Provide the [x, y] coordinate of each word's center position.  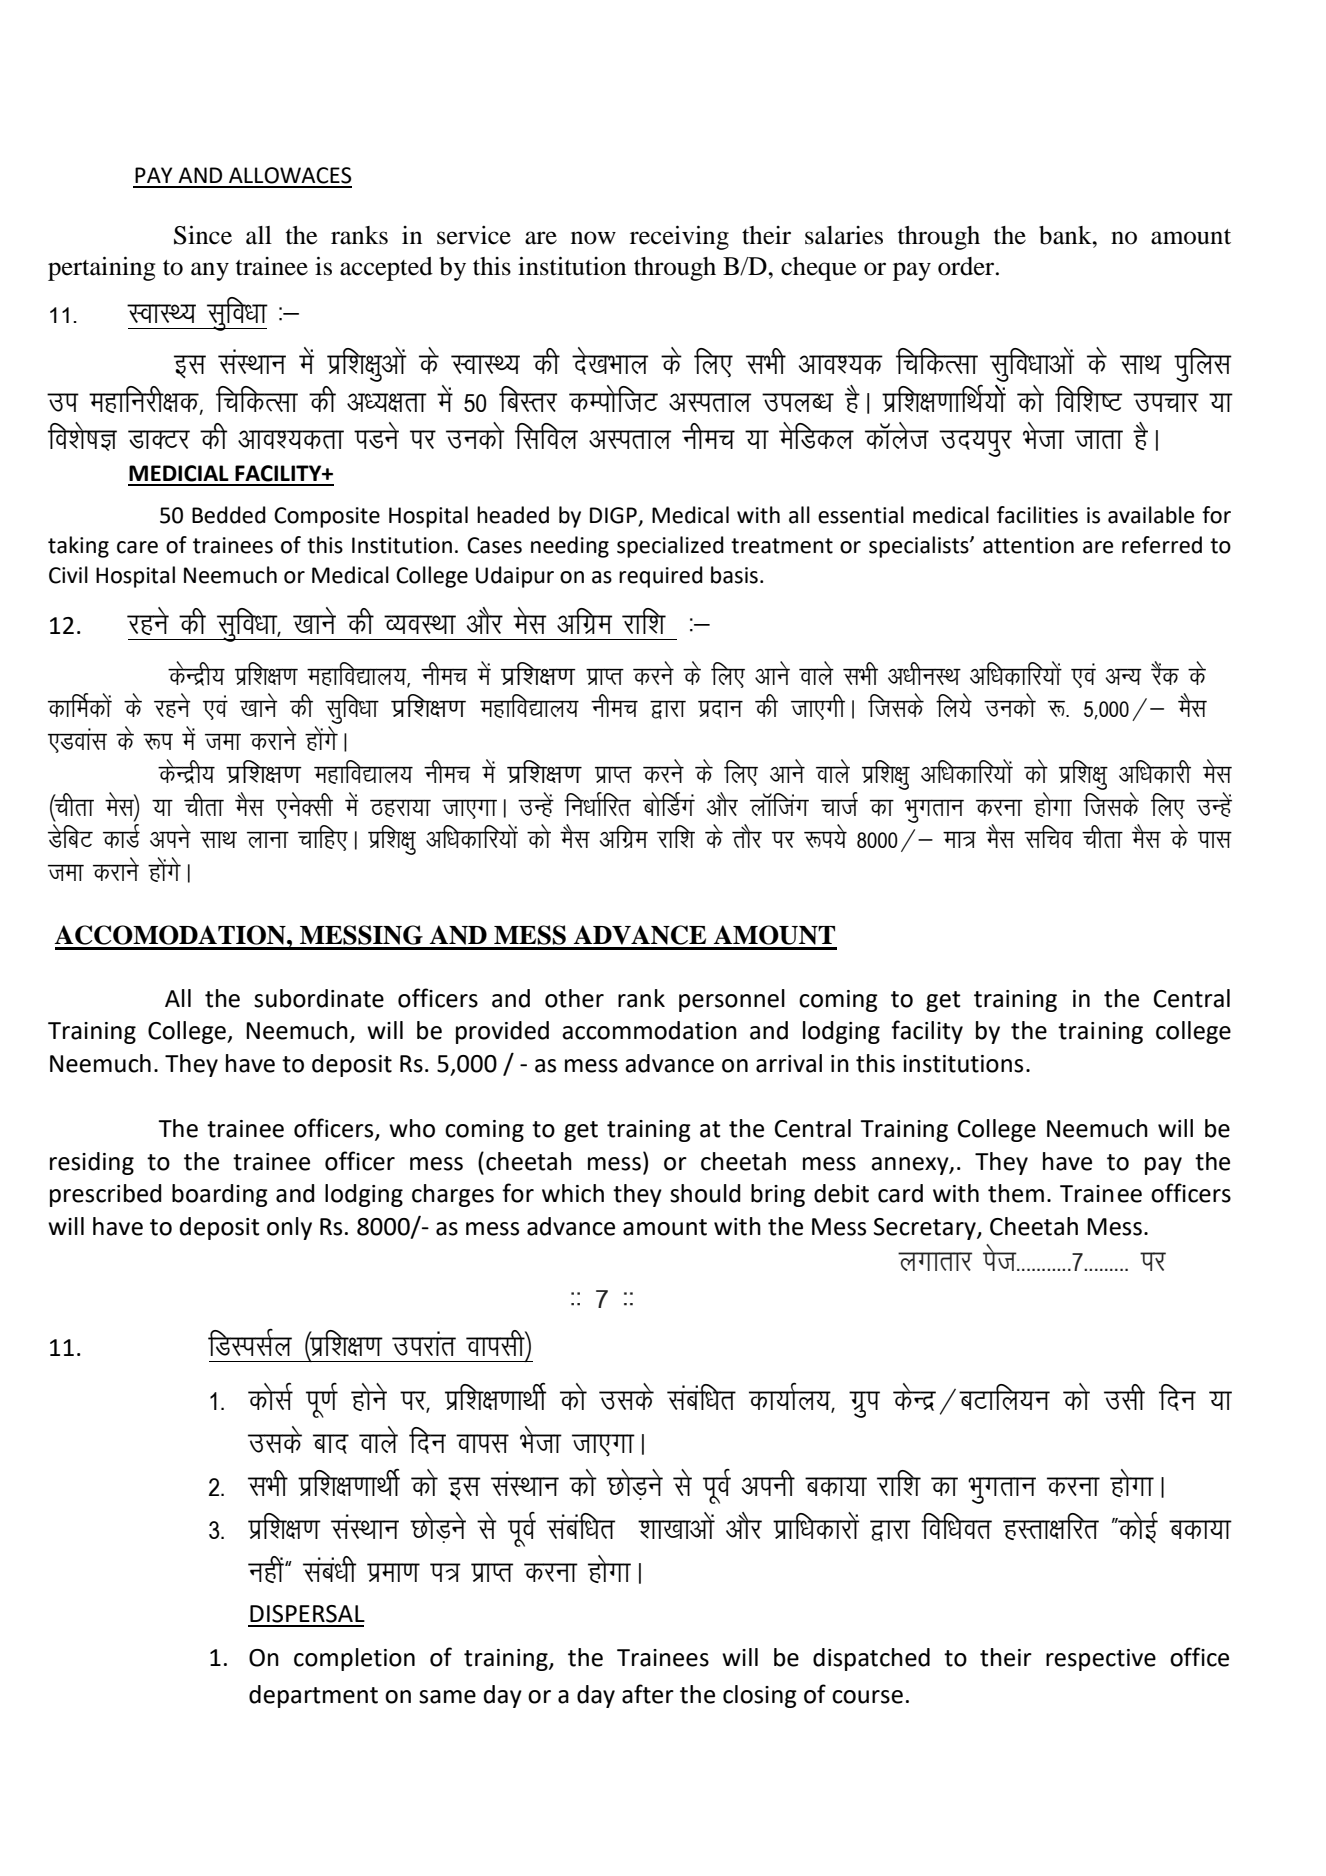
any [210, 271]
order [967, 266]
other [574, 998]
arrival [789, 1063]
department [313, 1696]
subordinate [319, 998]
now [593, 238]
